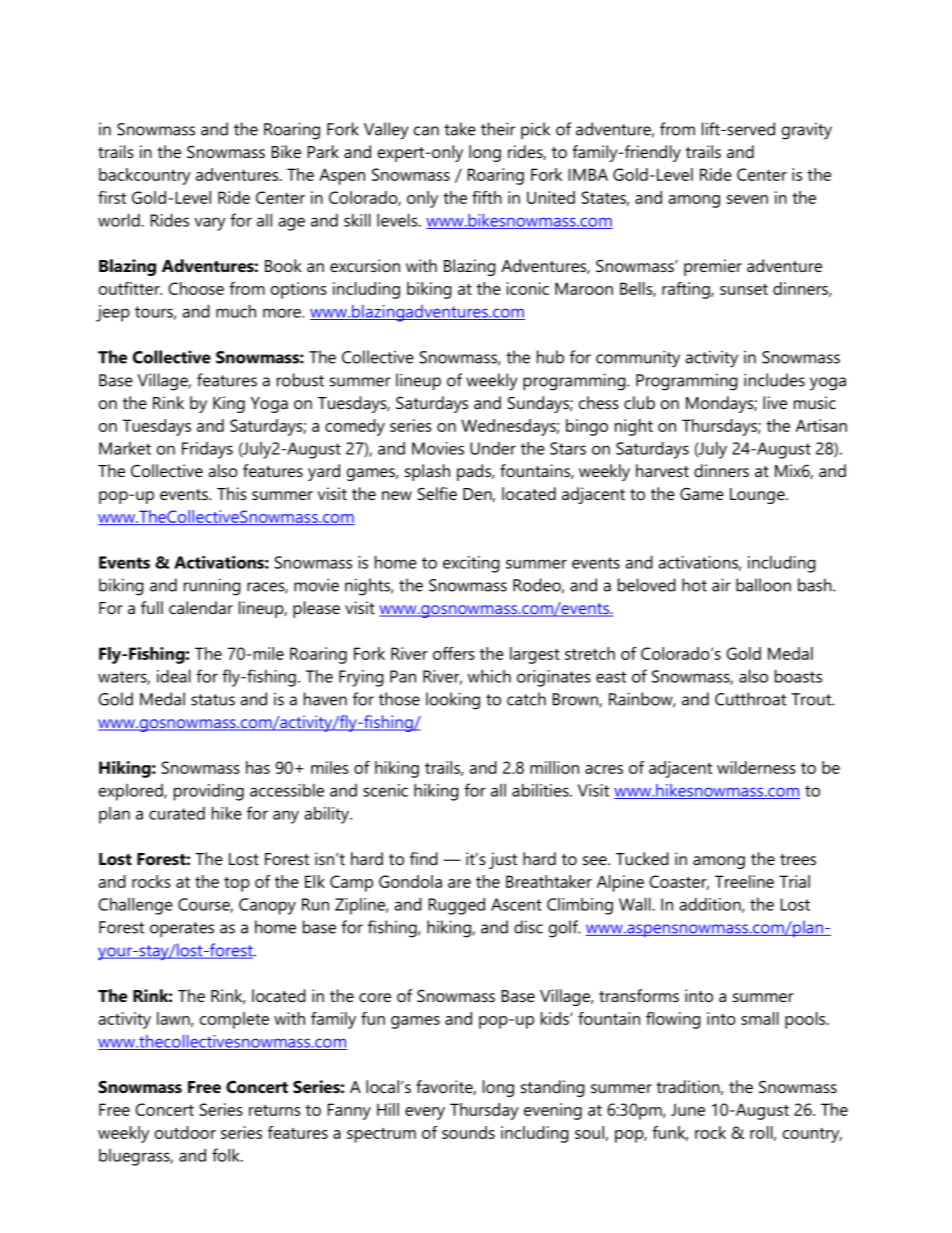 The width and height of the document is (952, 1233). Describe the element at coordinates (498, 129) in the document. I see `their` at that location.
